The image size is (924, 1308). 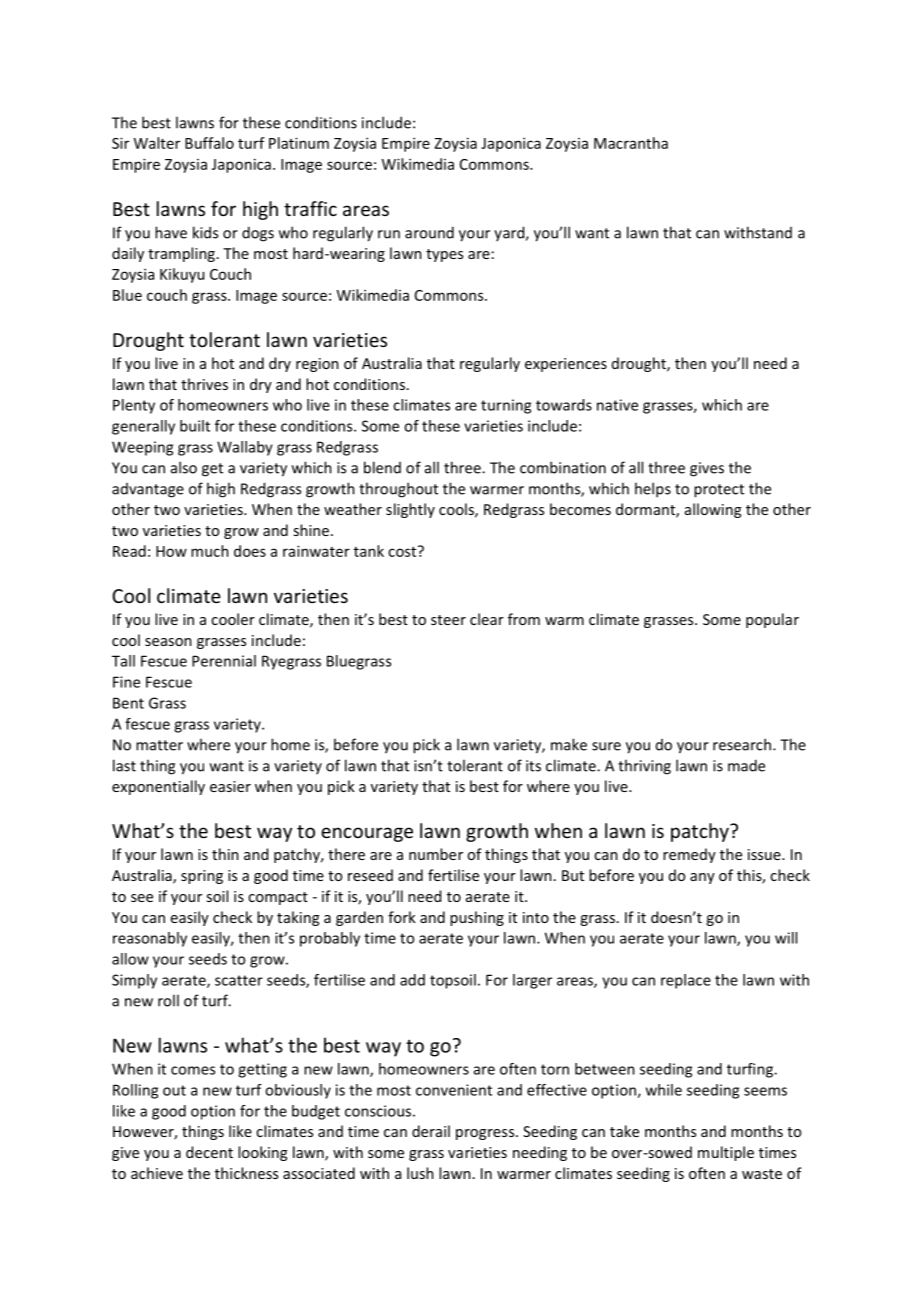 I want to click on types, so click(x=444, y=255).
